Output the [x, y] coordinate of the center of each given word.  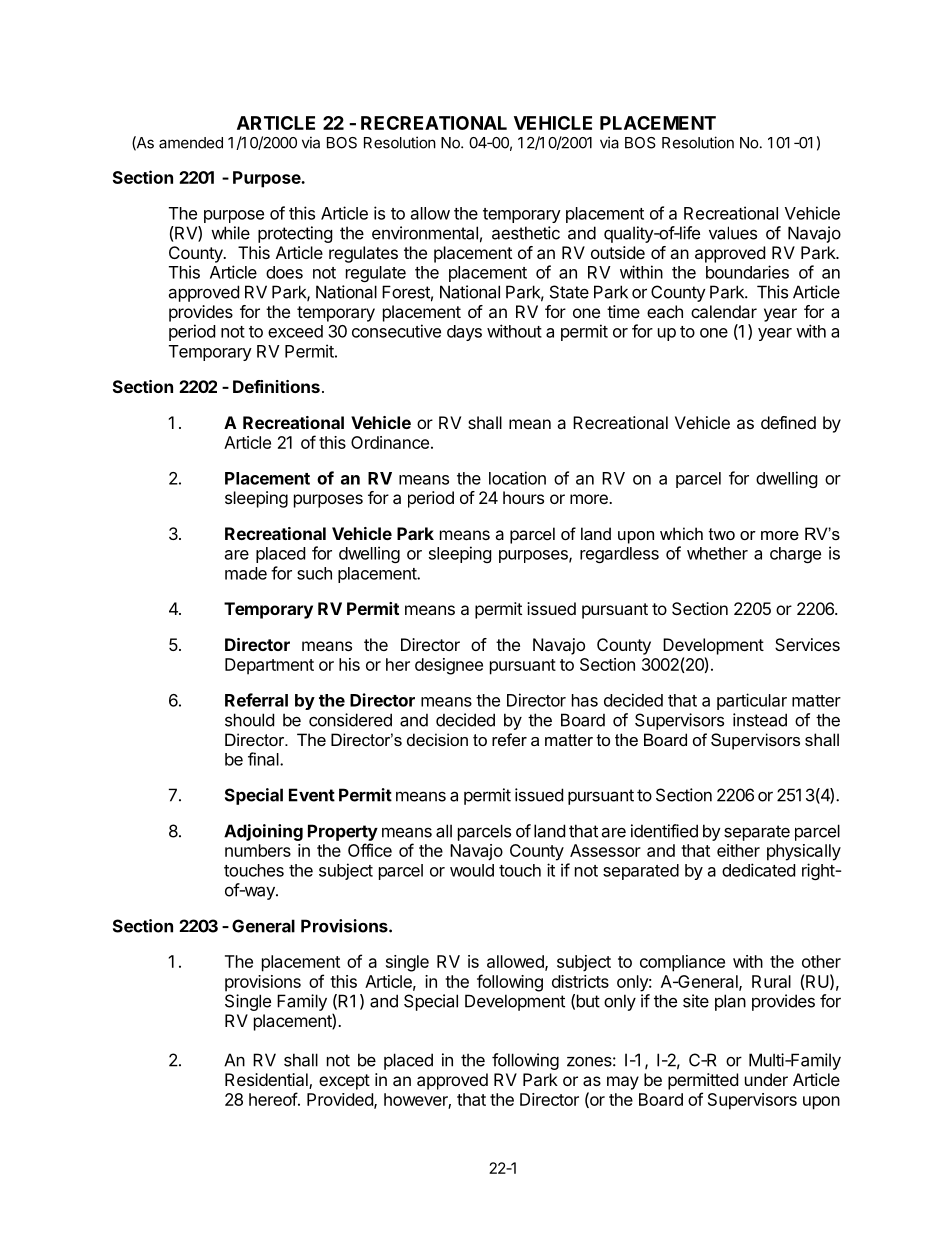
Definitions [276, 386]
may [623, 1083]
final [264, 759]
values [733, 233]
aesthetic [526, 233]
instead [760, 720]
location [517, 478]
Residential [267, 1081]
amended [191, 143]
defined [788, 422]
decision [437, 739]
